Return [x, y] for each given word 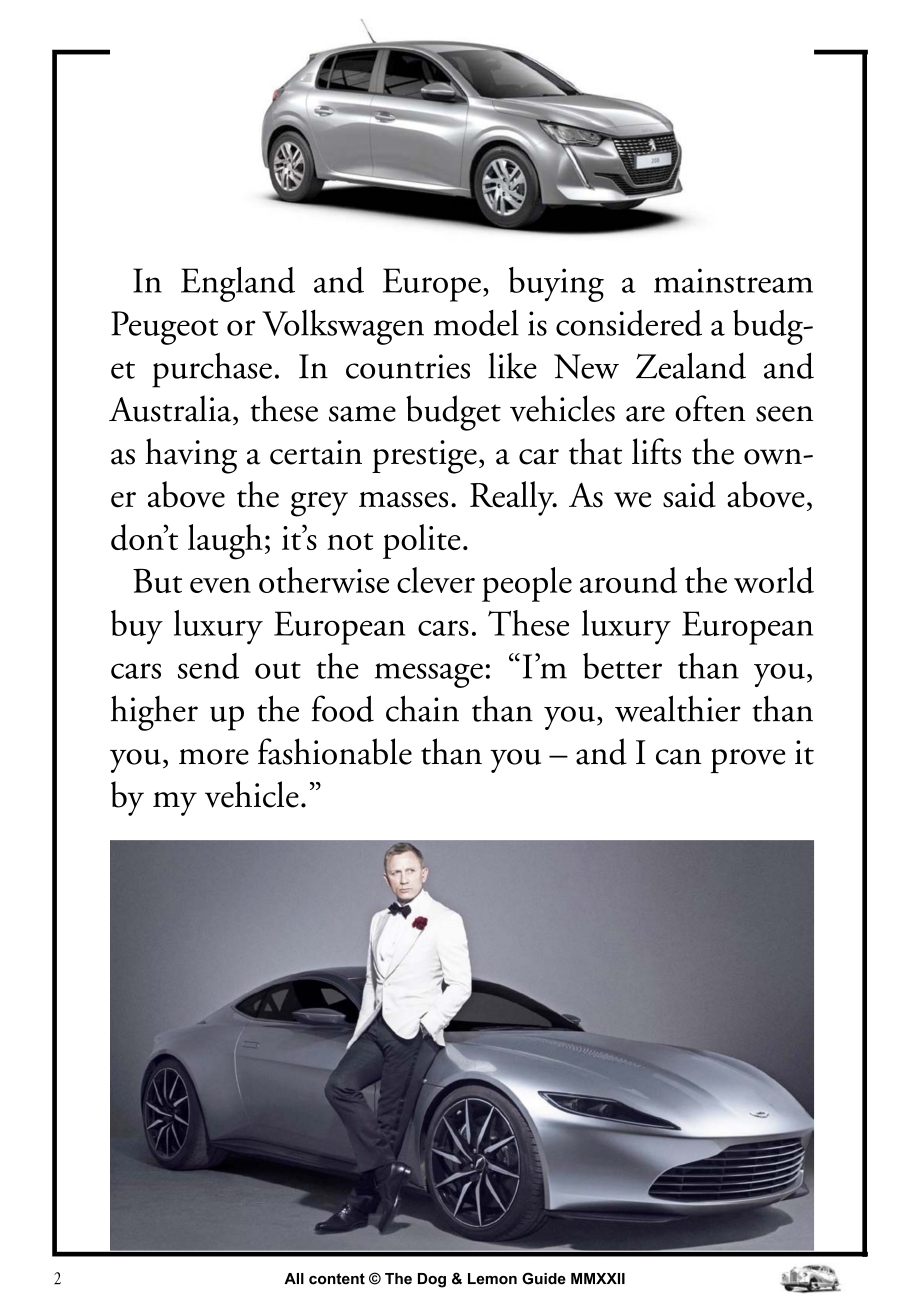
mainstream [733, 280]
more [214, 757]
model [476, 322]
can [679, 757]
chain [422, 708]
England [238, 284]
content [337, 1279]
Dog [432, 1280]
